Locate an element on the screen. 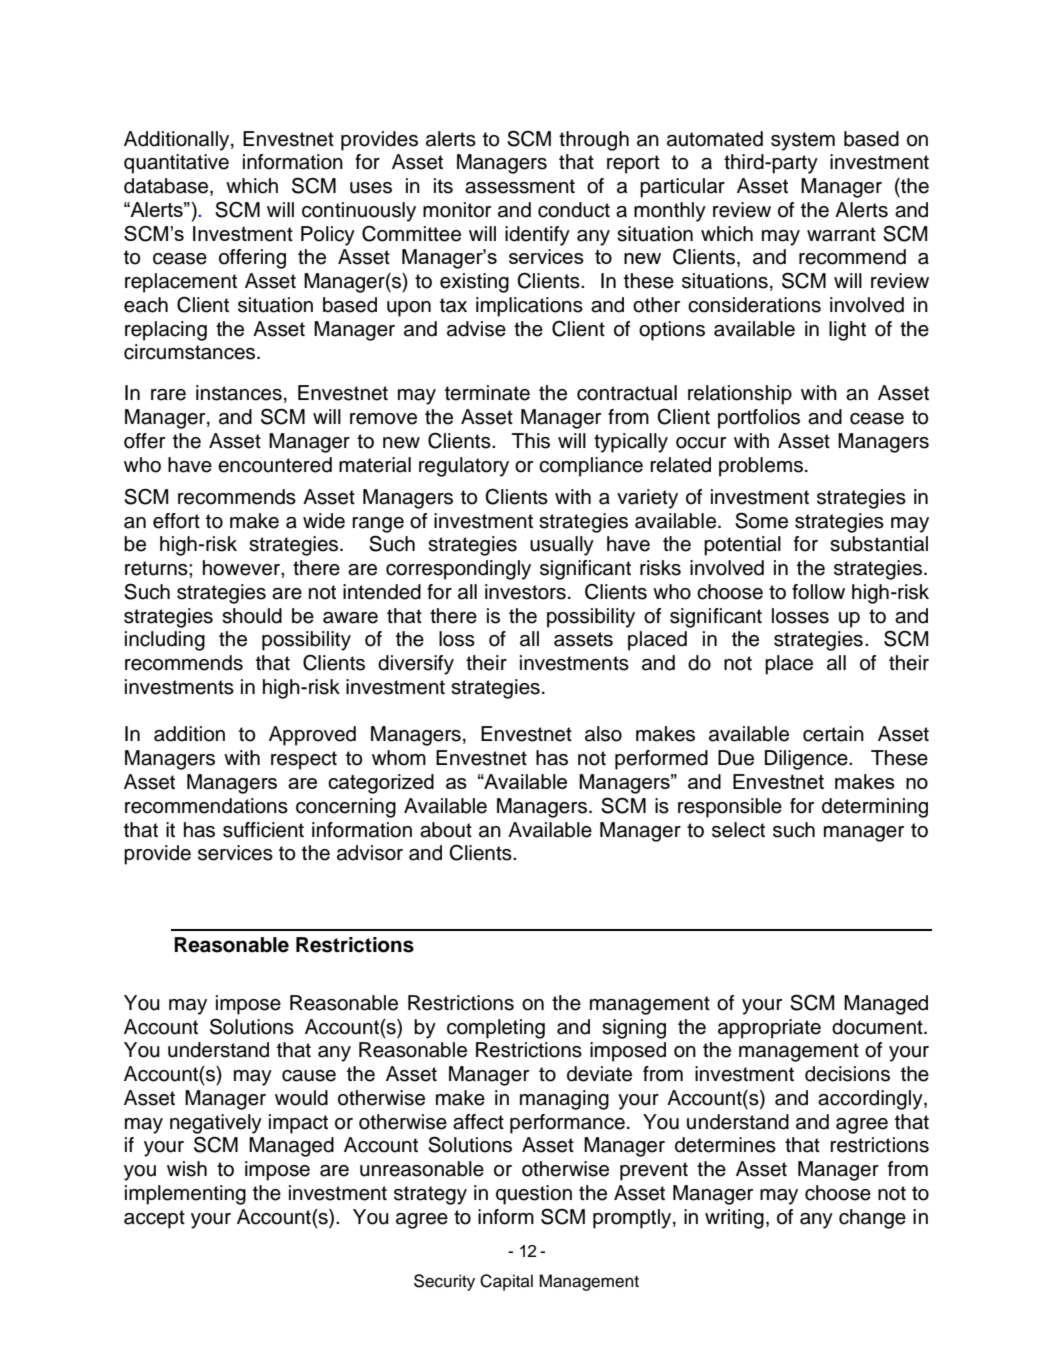  system is located at coordinates (803, 141).
